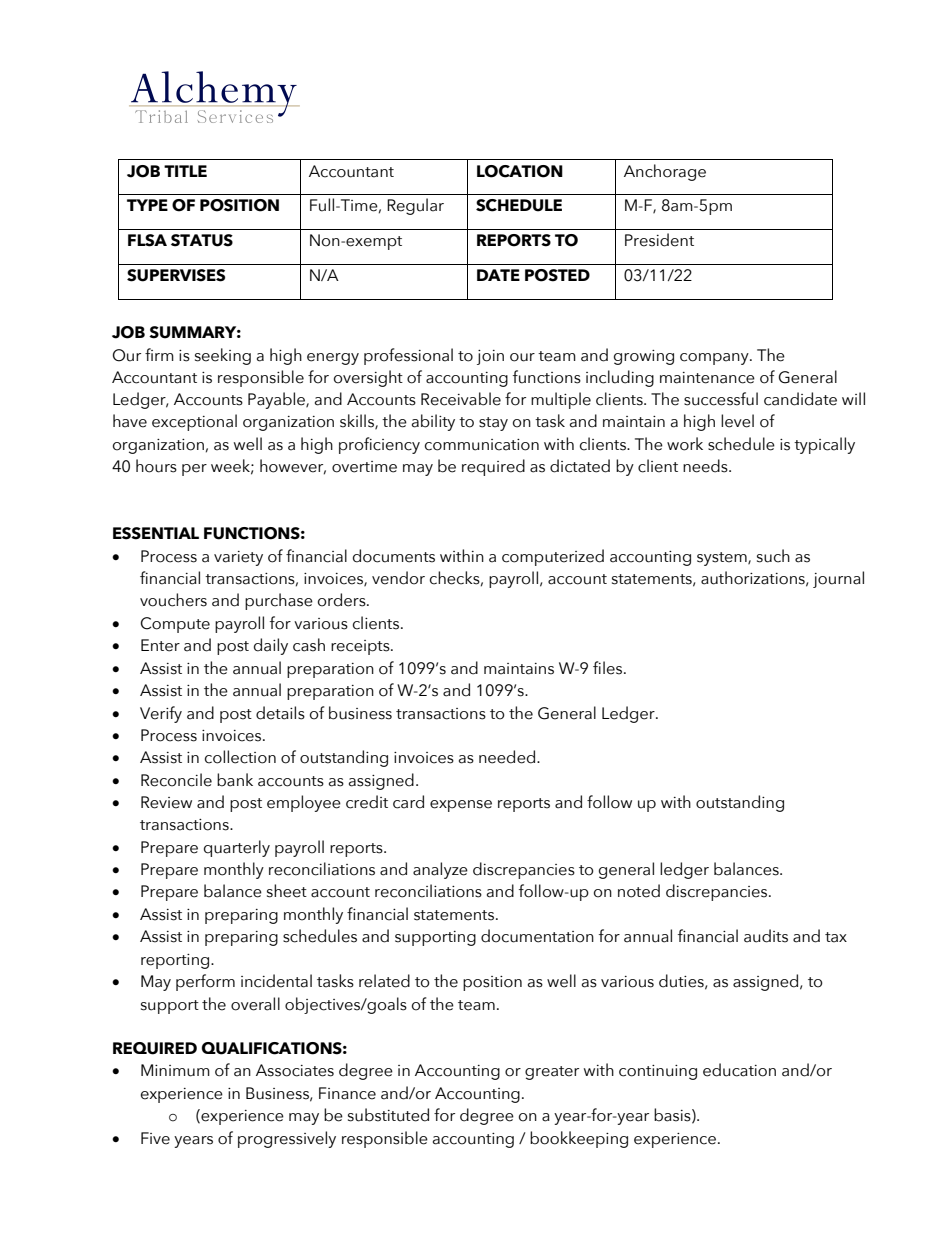 The width and height of the image is (952, 1233). Describe the element at coordinates (271, 646) in the image. I see `daily` at that location.
